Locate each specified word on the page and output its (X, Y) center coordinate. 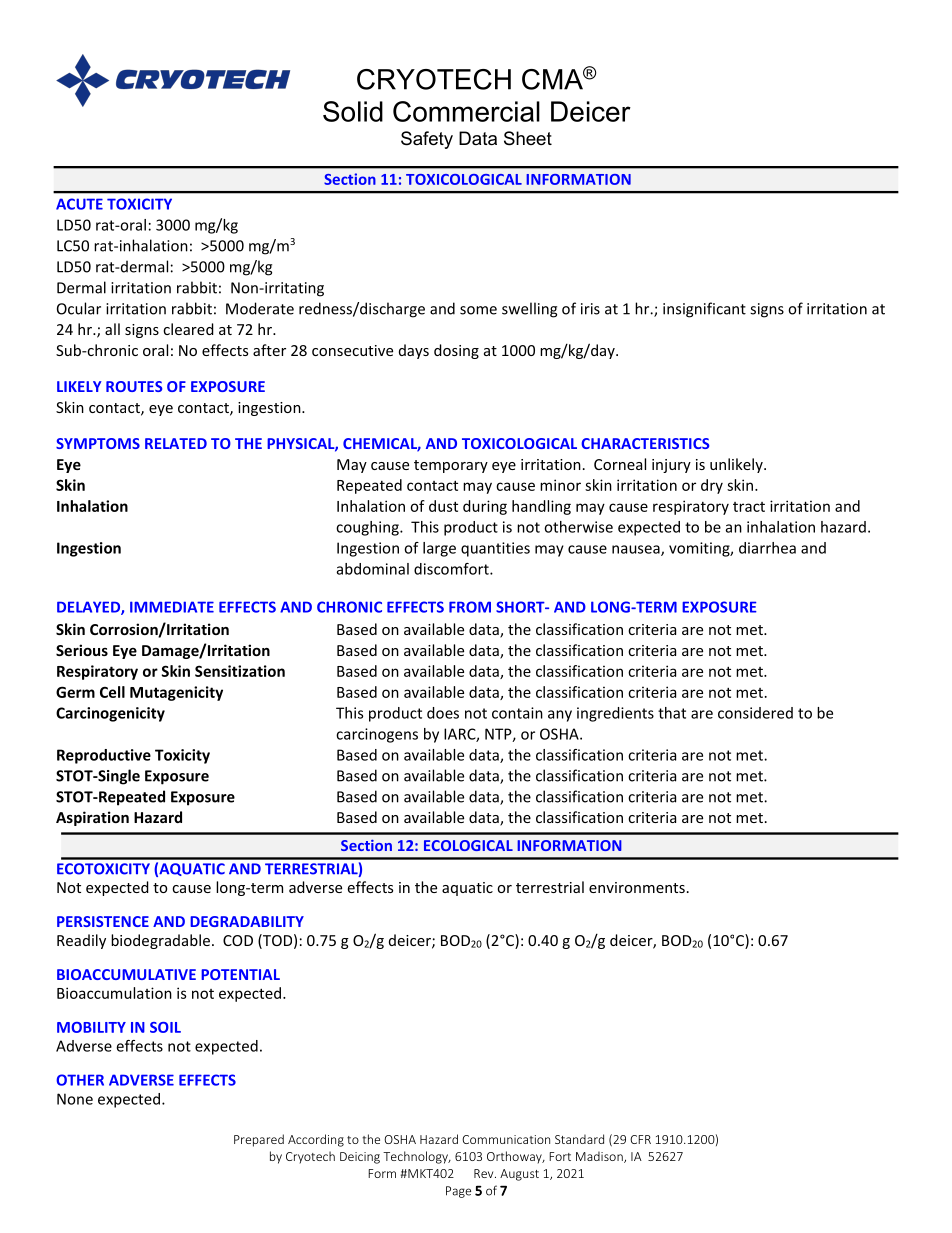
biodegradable (160, 941)
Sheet (528, 138)
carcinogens (377, 735)
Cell (112, 692)
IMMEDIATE (172, 607)
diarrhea (767, 548)
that (672, 713)
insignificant (704, 310)
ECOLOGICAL (468, 845)
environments (637, 887)
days (414, 351)
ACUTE (79, 204)
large (439, 549)
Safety (427, 140)
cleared (188, 329)
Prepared (259, 1140)
